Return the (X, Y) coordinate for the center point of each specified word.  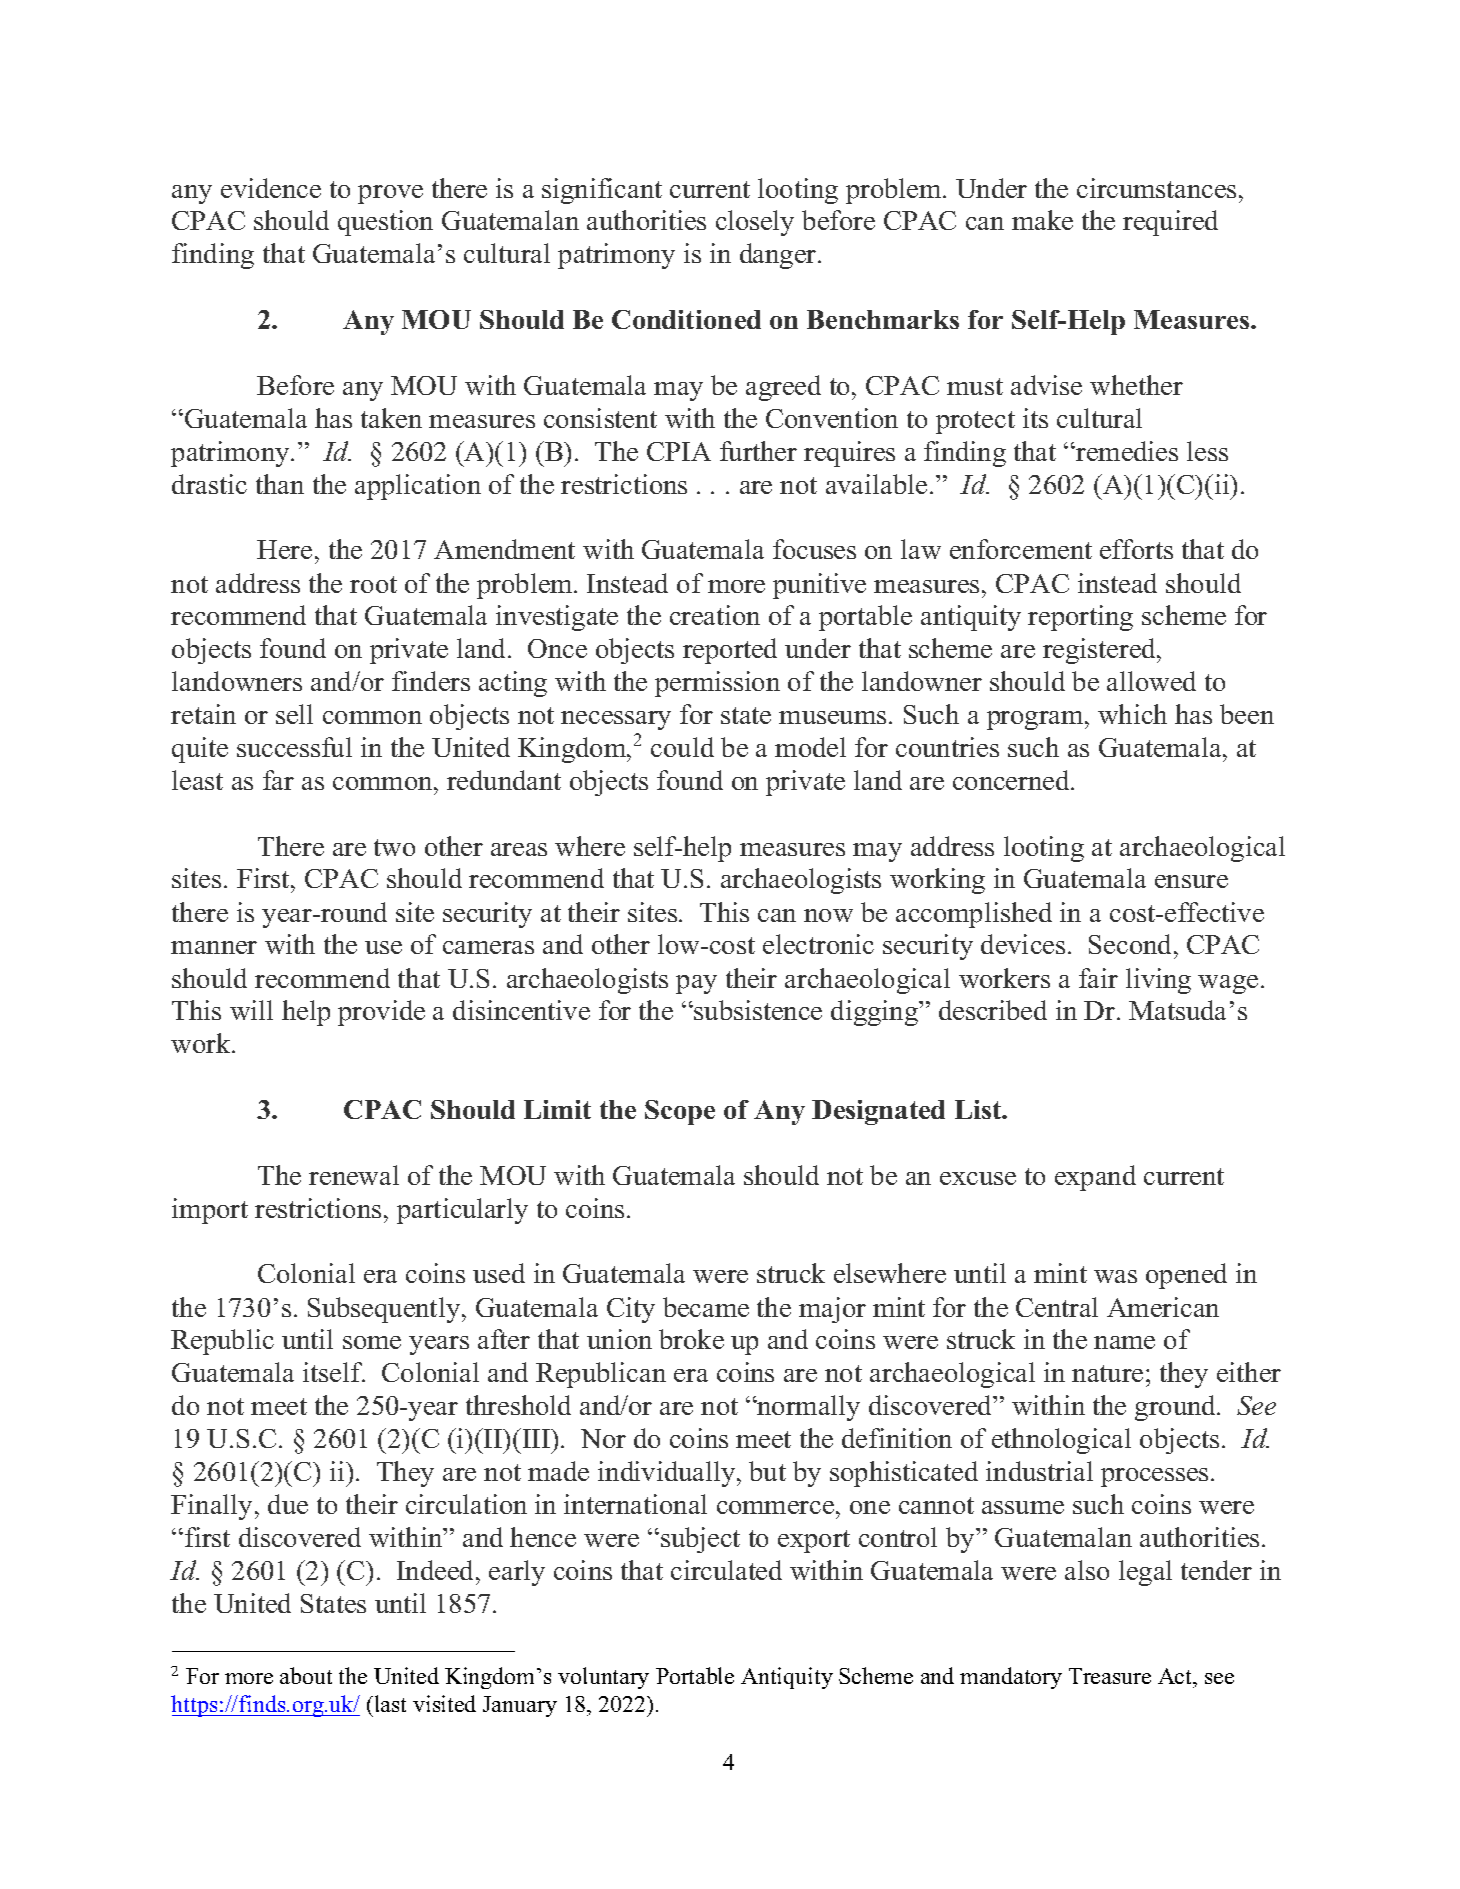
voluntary (603, 1678)
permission (717, 684)
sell (294, 714)
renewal (354, 1175)
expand (1095, 1178)
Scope (680, 1112)
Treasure (1110, 1676)
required (1170, 223)
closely (755, 223)
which (1132, 714)
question (385, 223)
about (306, 1675)
